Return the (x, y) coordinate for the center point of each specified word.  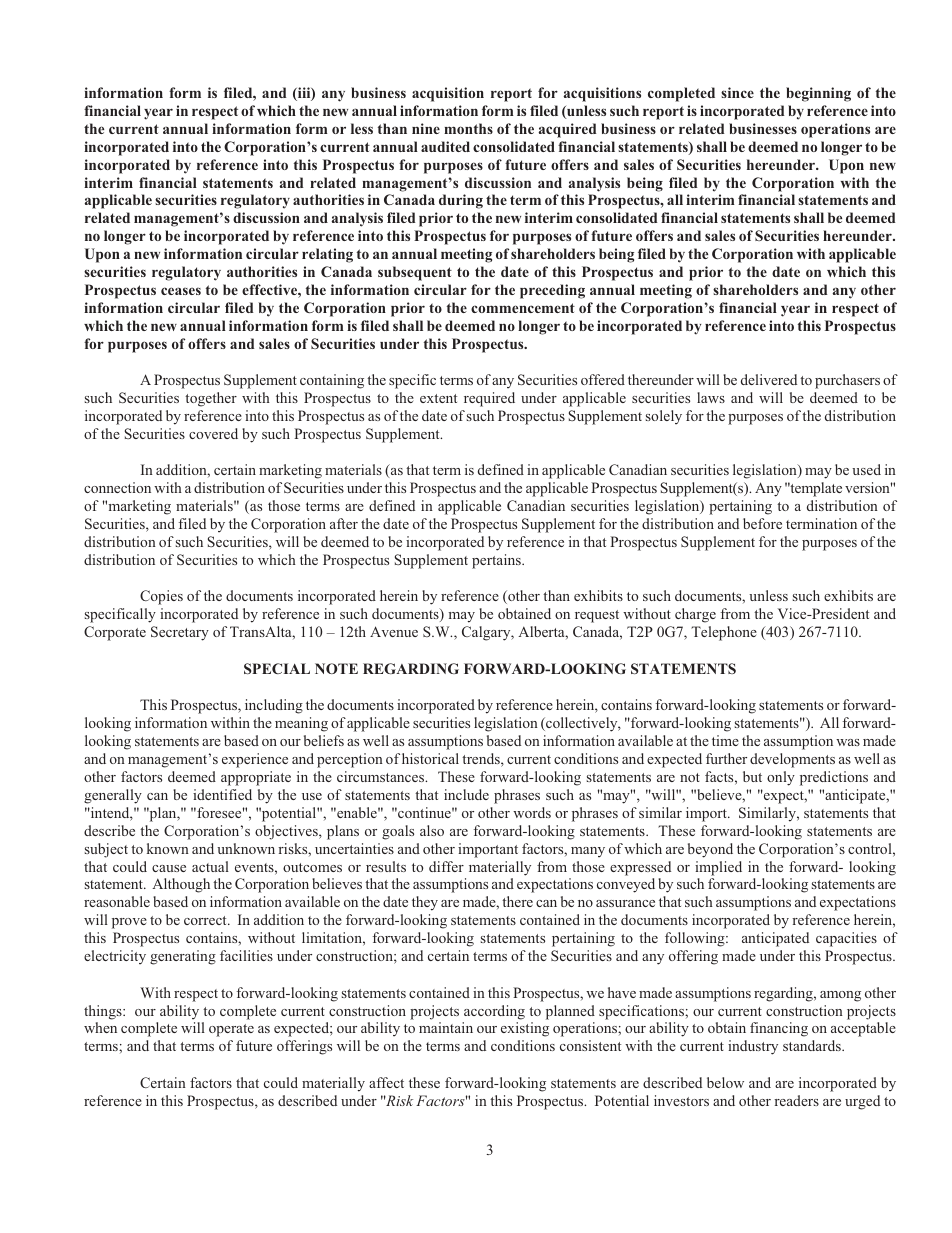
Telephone (724, 633)
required (489, 399)
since (737, 92)
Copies (161, 597)
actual (210, 866)
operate (231, 1030)
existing (525, 1029)
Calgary (487, 633)
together (211, 399)
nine (426, 128)
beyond (710, 850)
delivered (769, 379)
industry (753, 1047)
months (468, 128)
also (432, 830)
